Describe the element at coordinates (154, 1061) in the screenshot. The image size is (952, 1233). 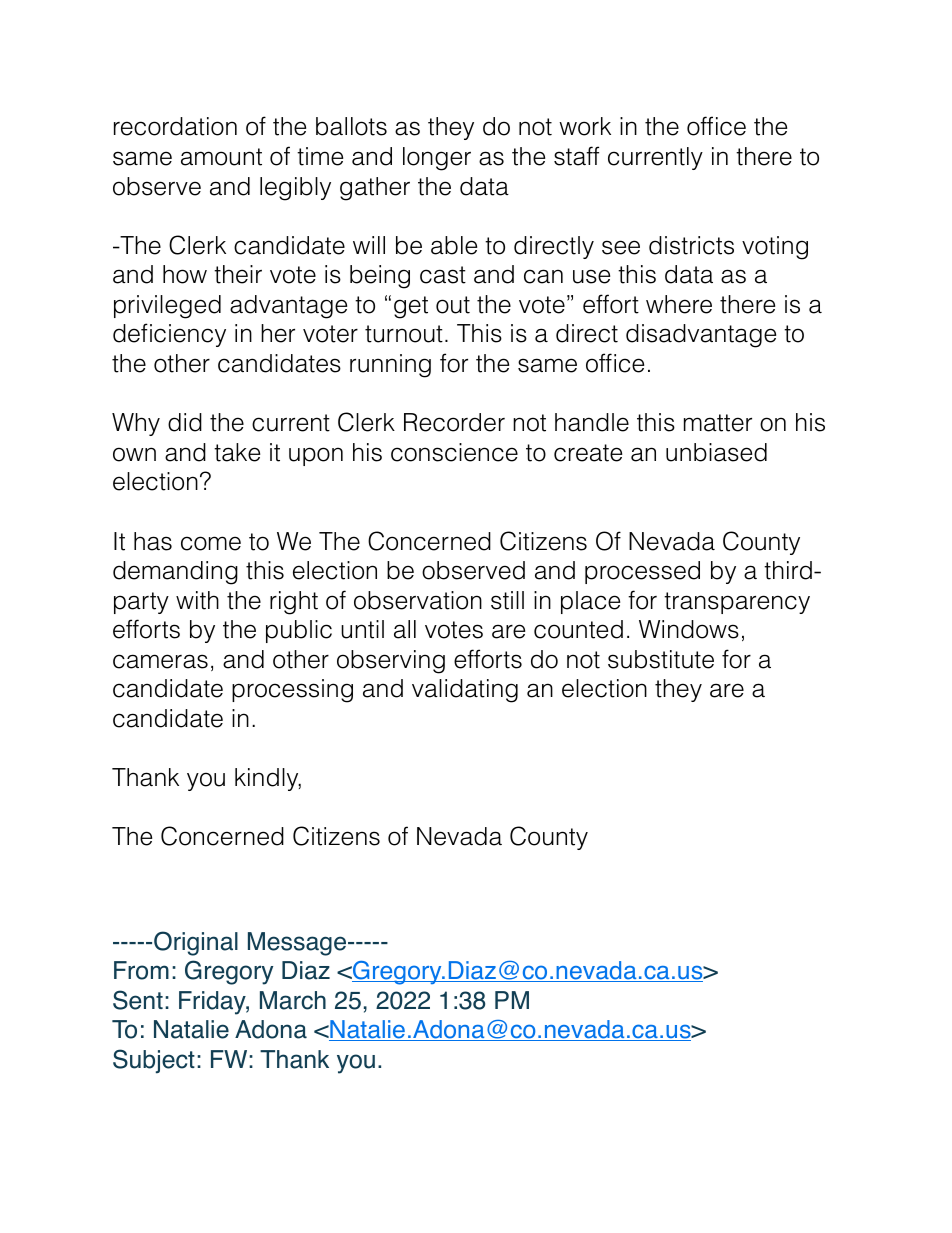
I see `Subject` at that location.
